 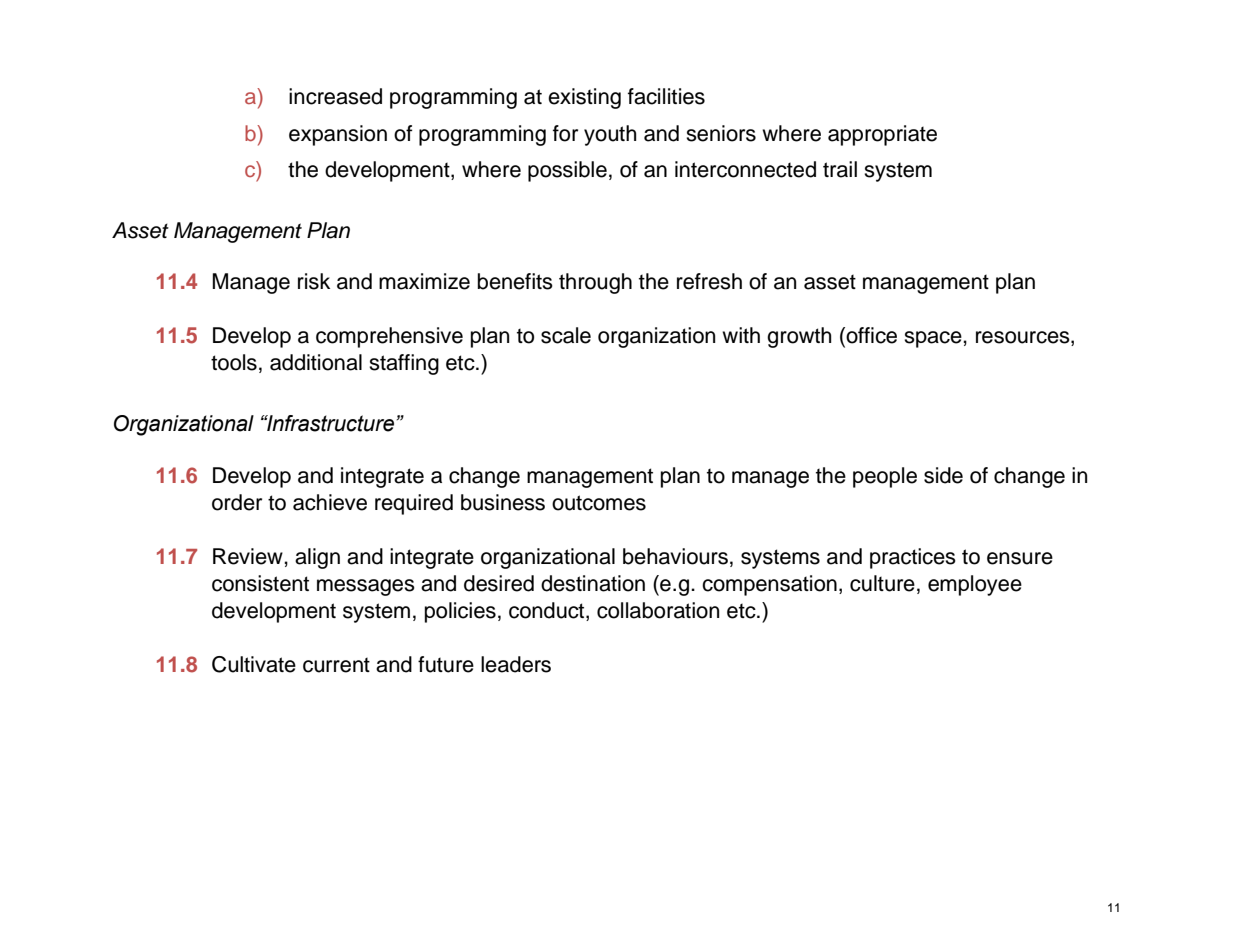 What do you see at coordinates (336, 665) in the screenshot?
I see `current` at bounding box center [336, 665].
